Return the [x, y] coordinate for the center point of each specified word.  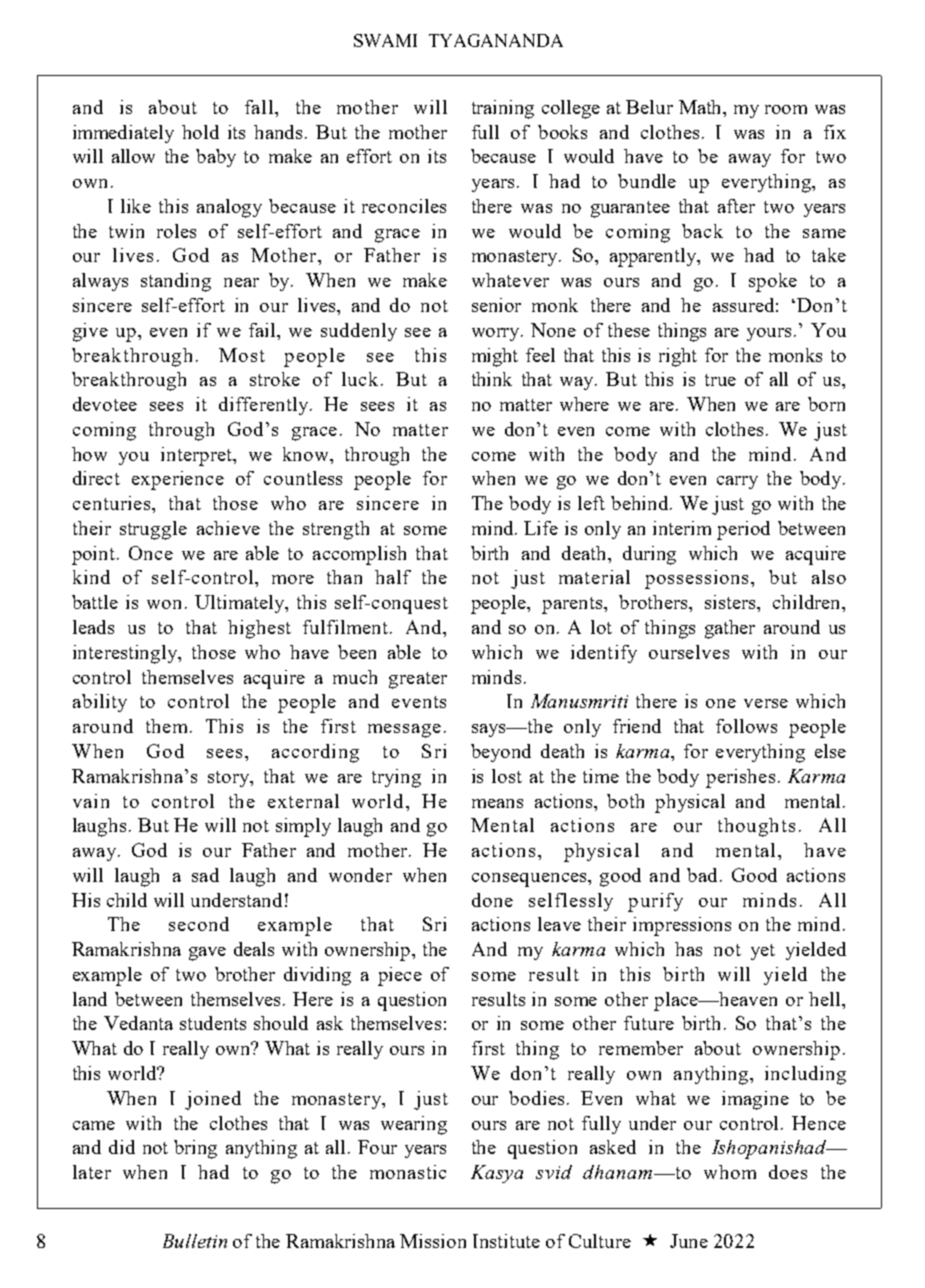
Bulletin [195, 1241]
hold [200, 132]
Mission [433, 1241]
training [503, 109]
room [786, 109]
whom [730, 1172]
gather [730, 629]
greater [418, 680]
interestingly [126, 654]
